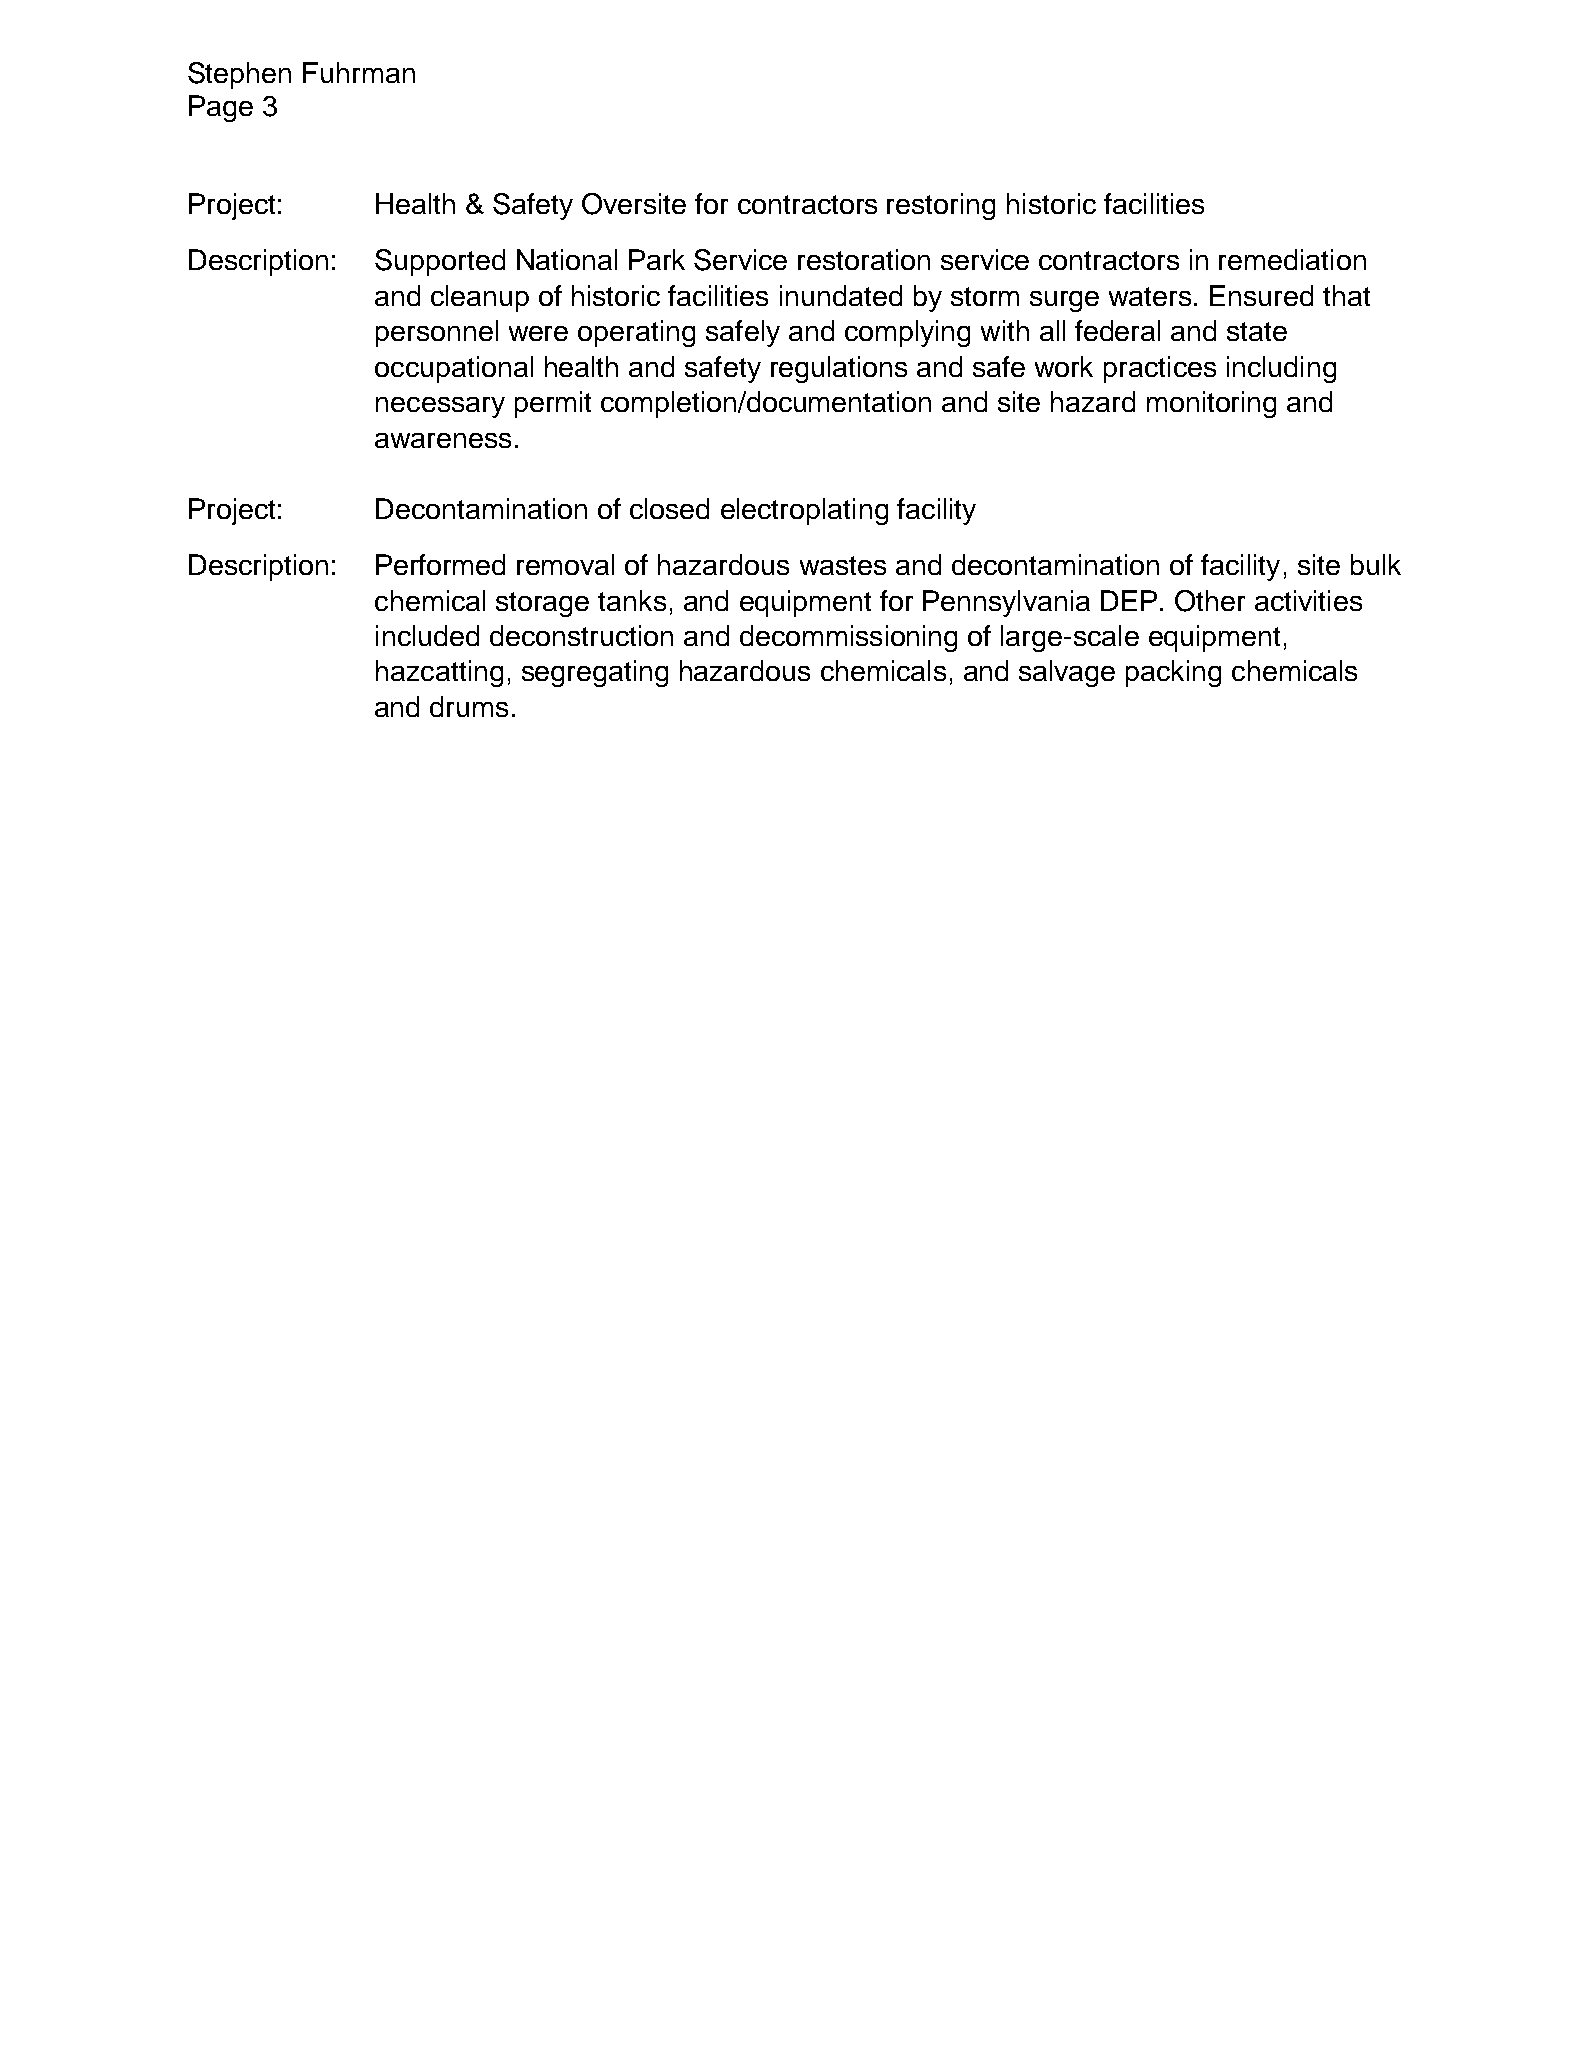 The image size is (1591, 2058). Describe the element at coordinates (440, 407) in the image. I see `necessary` at that location.
